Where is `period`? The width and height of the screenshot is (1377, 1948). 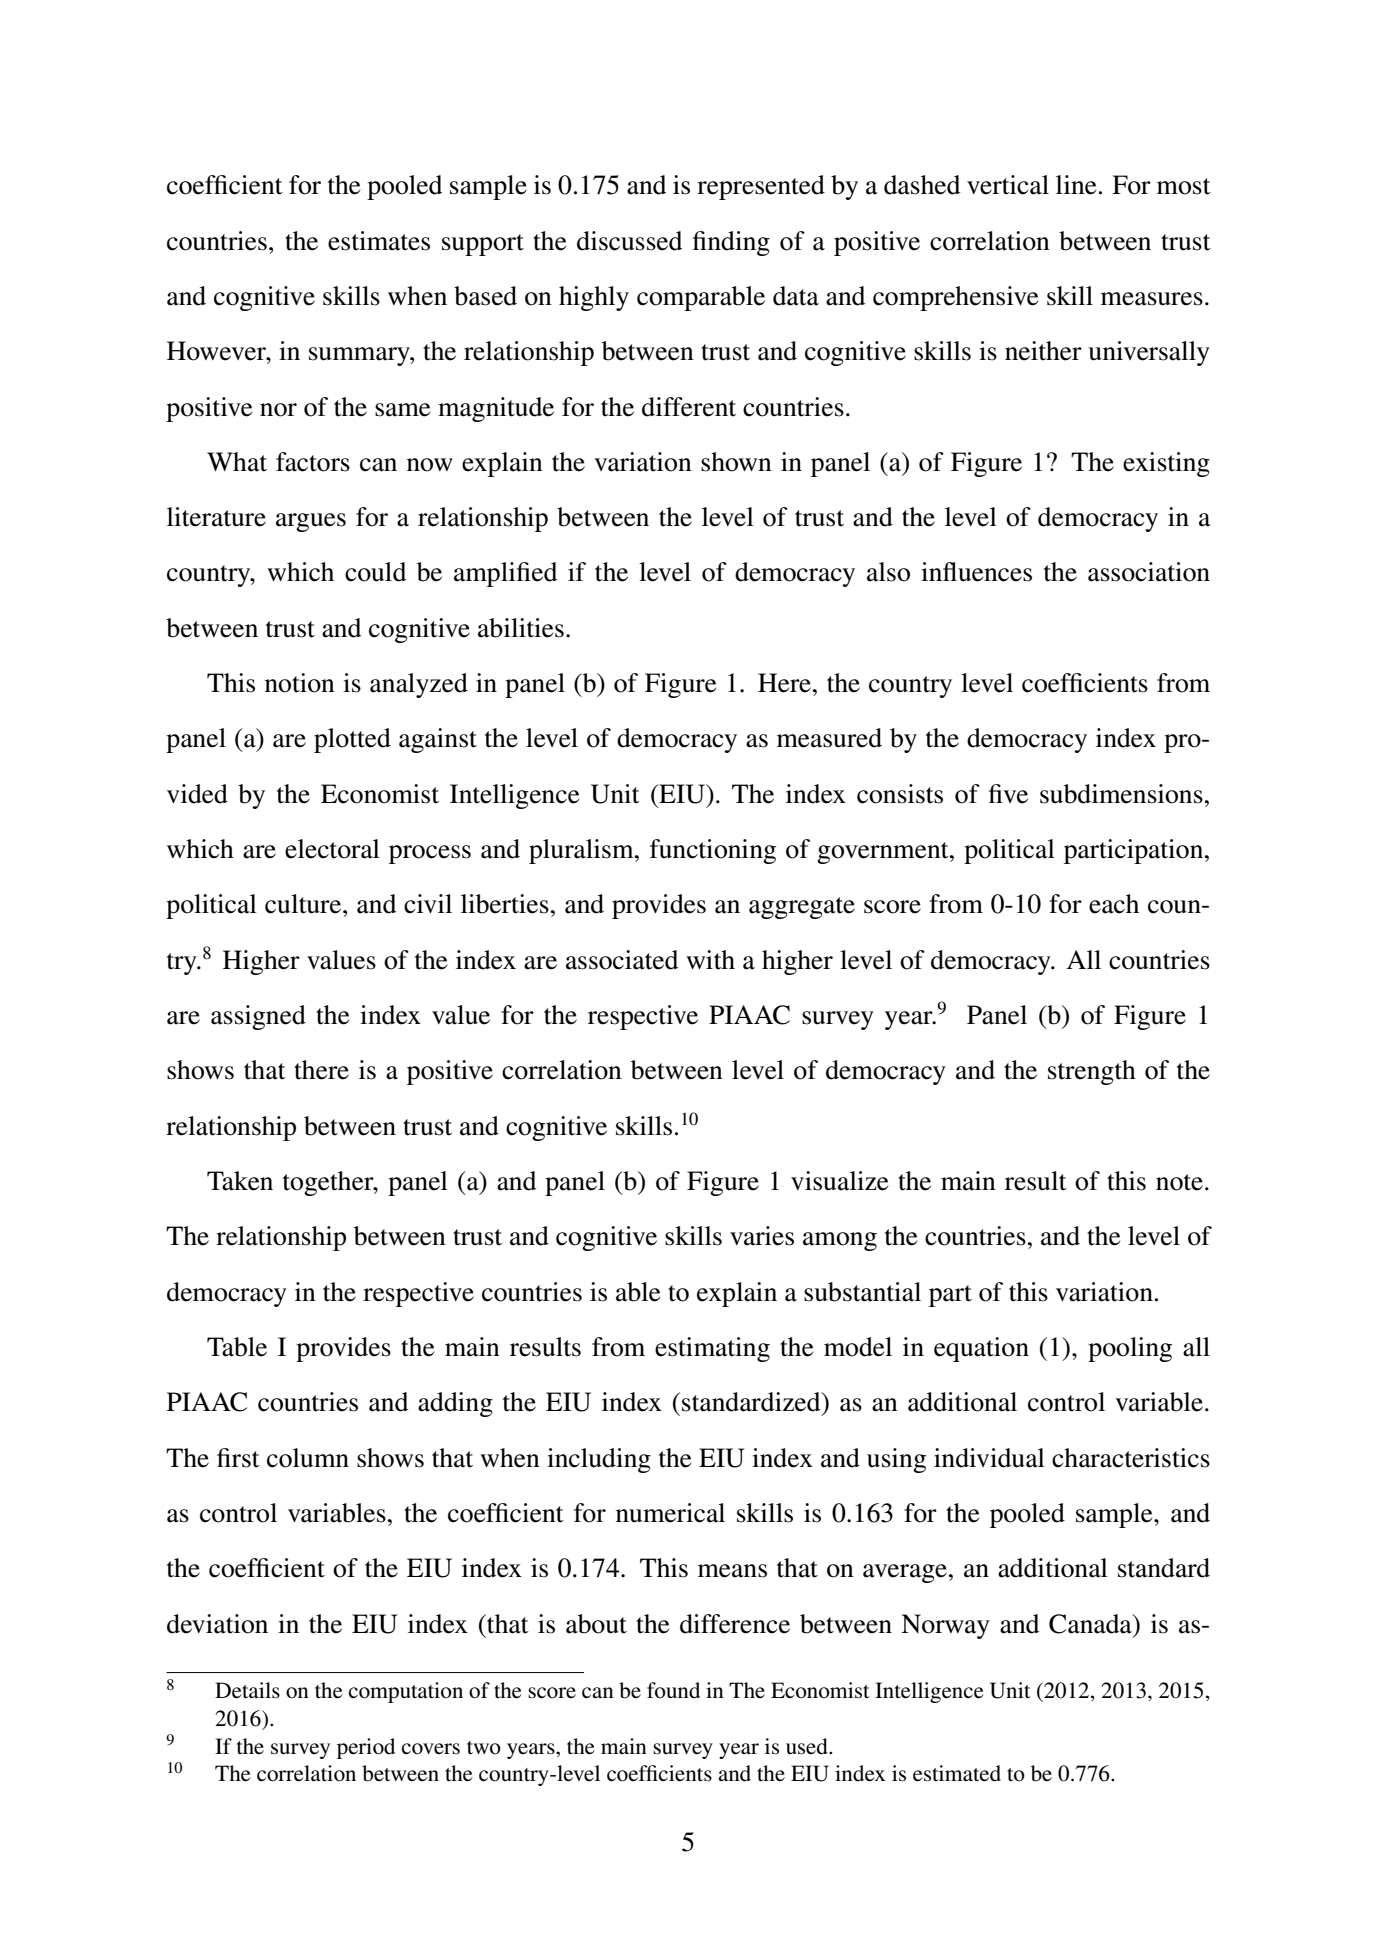
period is located at coordinates (366, 1748).
